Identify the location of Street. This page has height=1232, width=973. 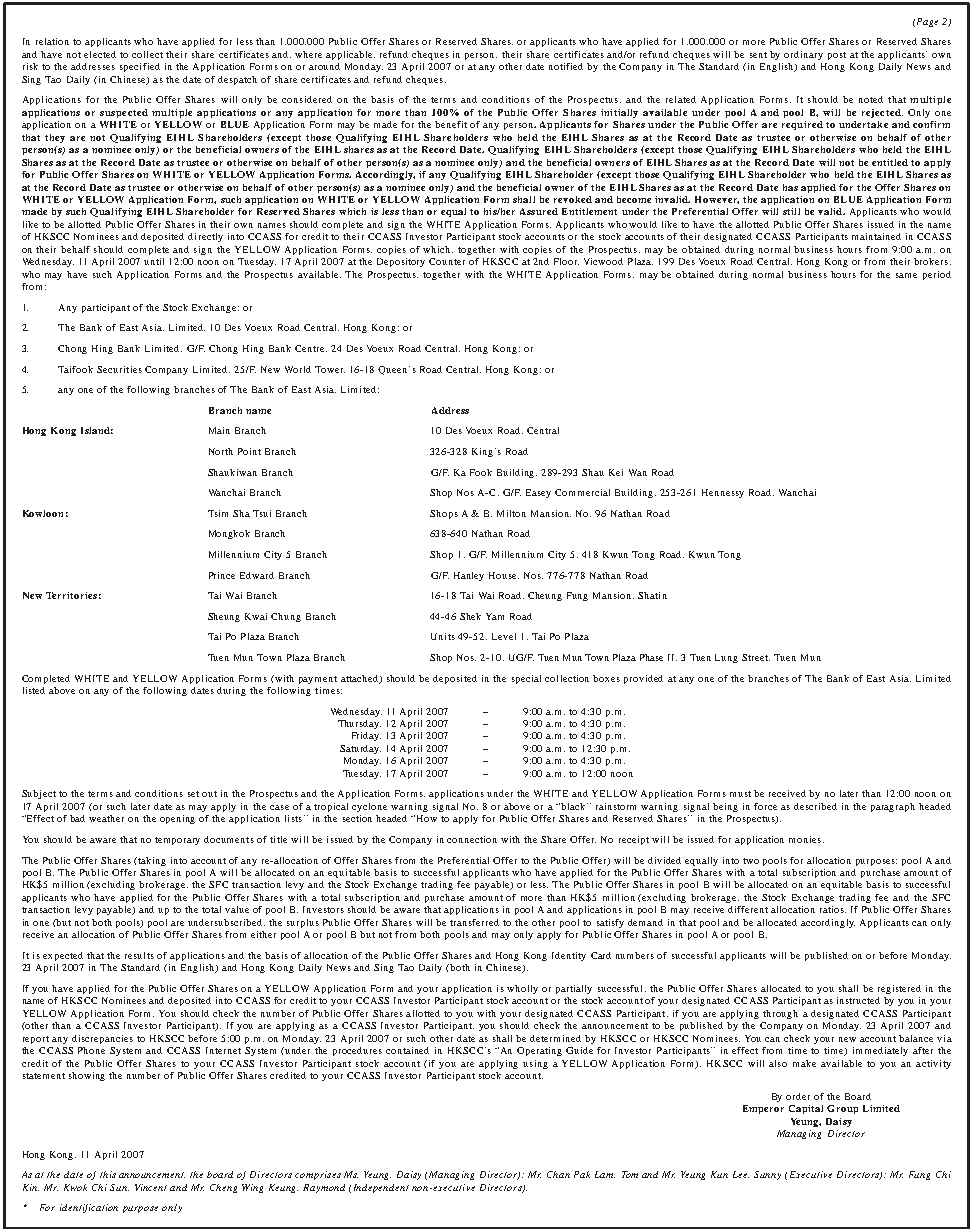
(756, 657).
